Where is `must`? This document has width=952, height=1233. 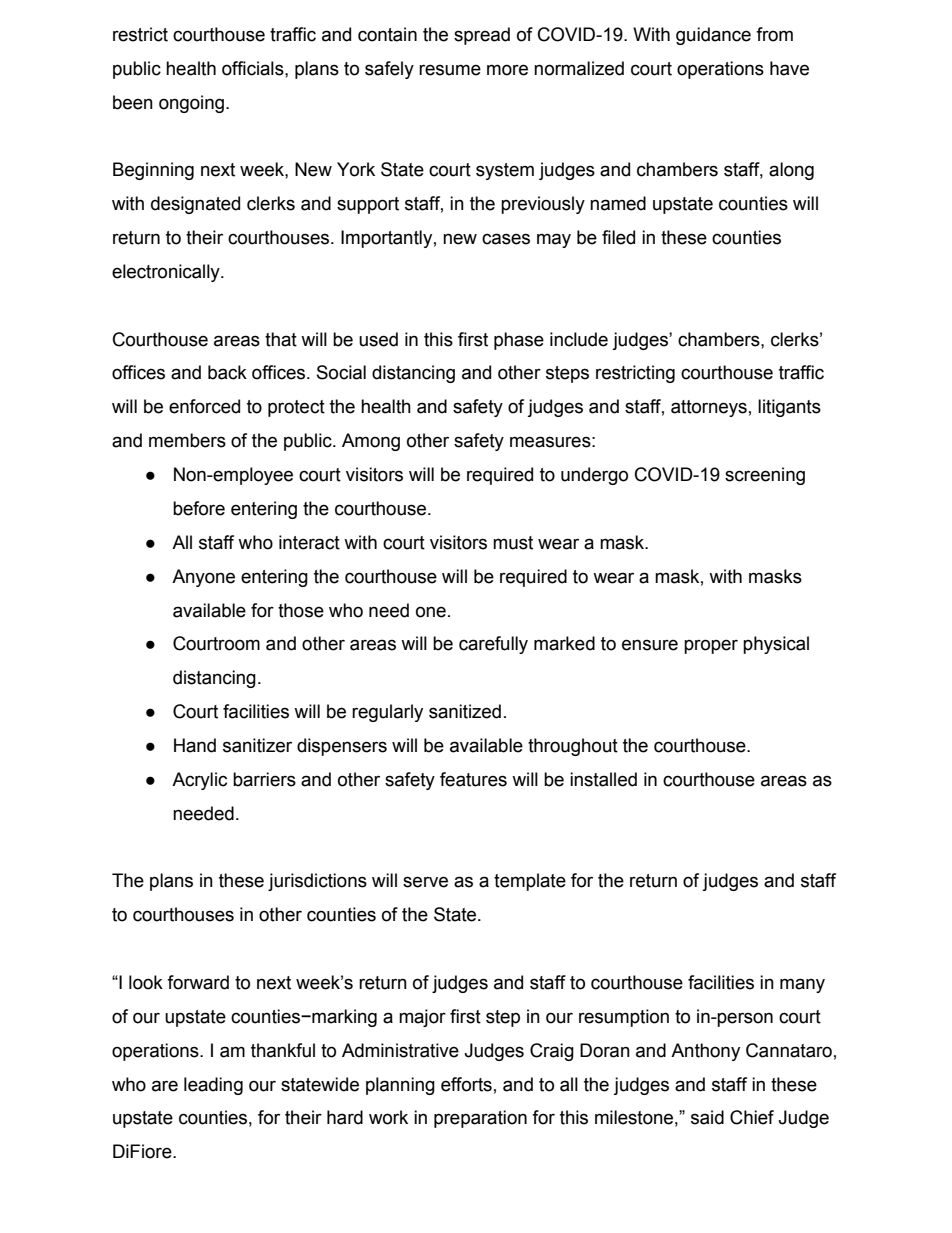
must is located at coordinates (513, 543).
